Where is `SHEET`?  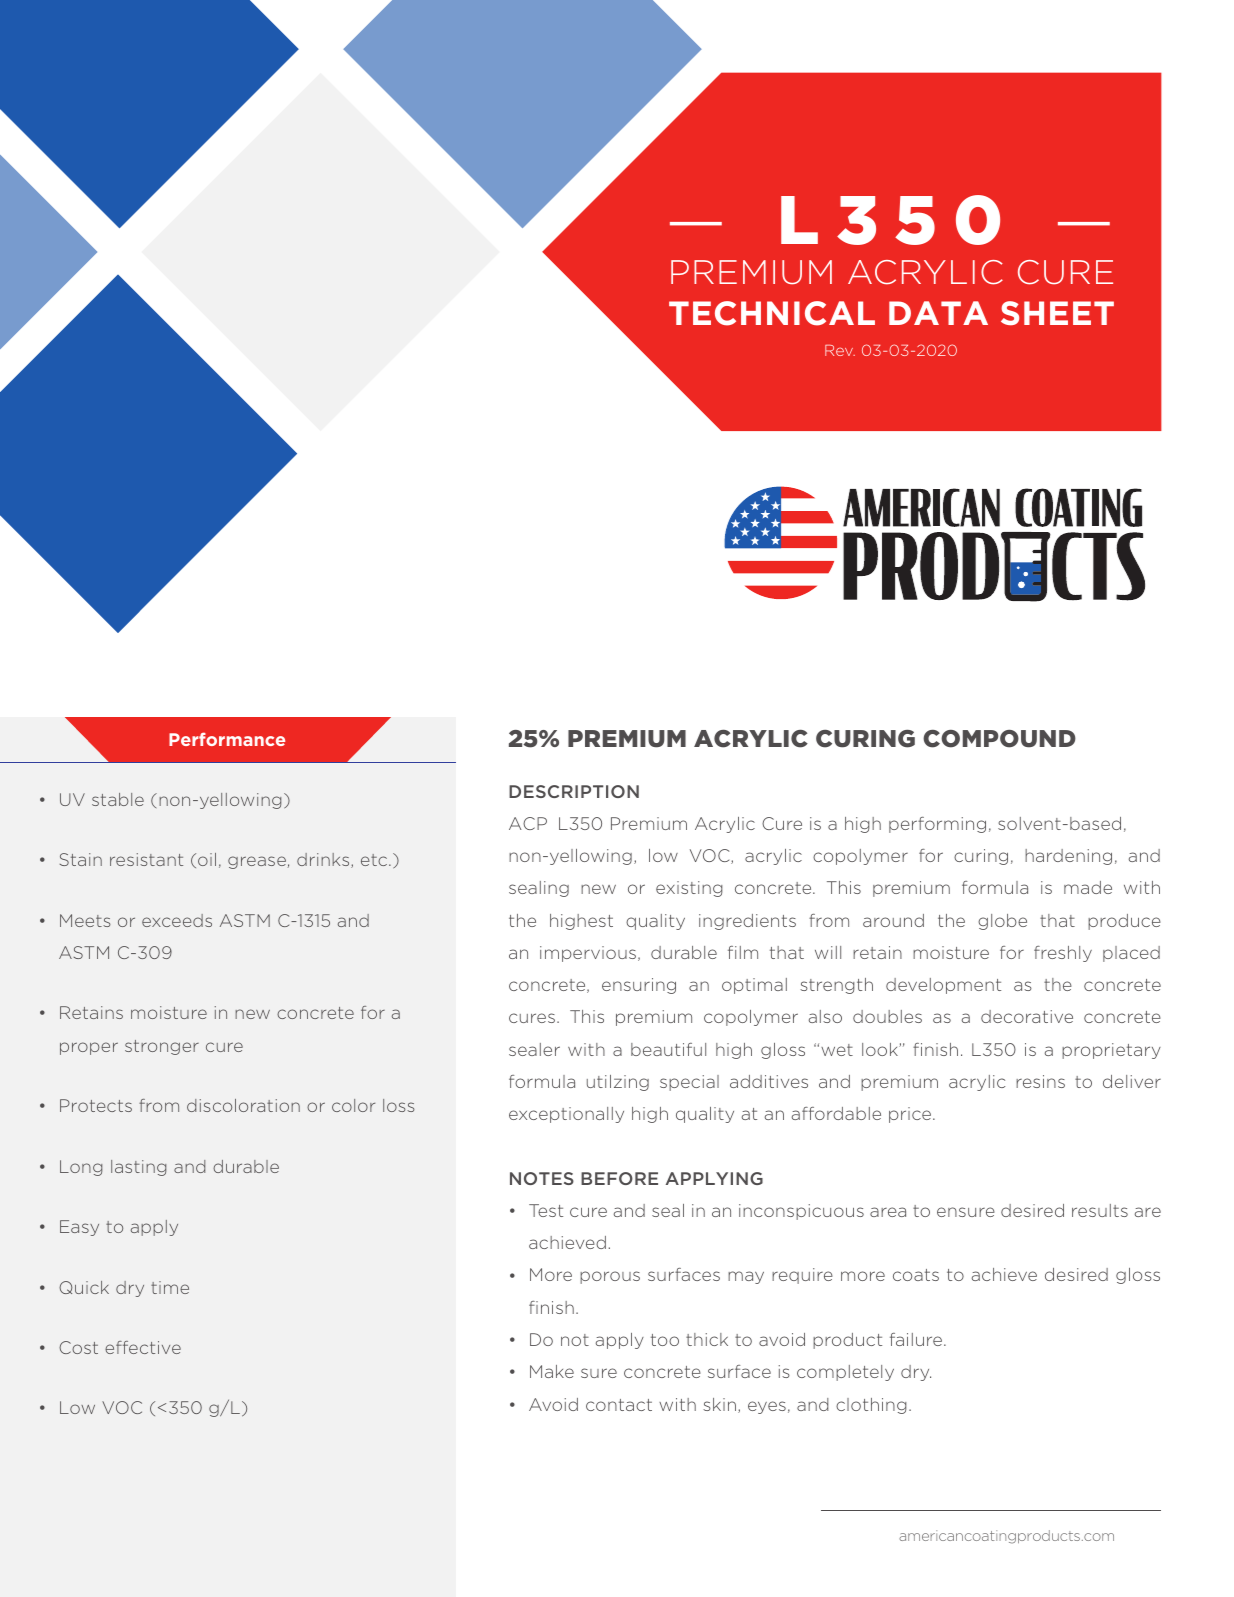
SHEET is located at coordinates (1057, 313).
